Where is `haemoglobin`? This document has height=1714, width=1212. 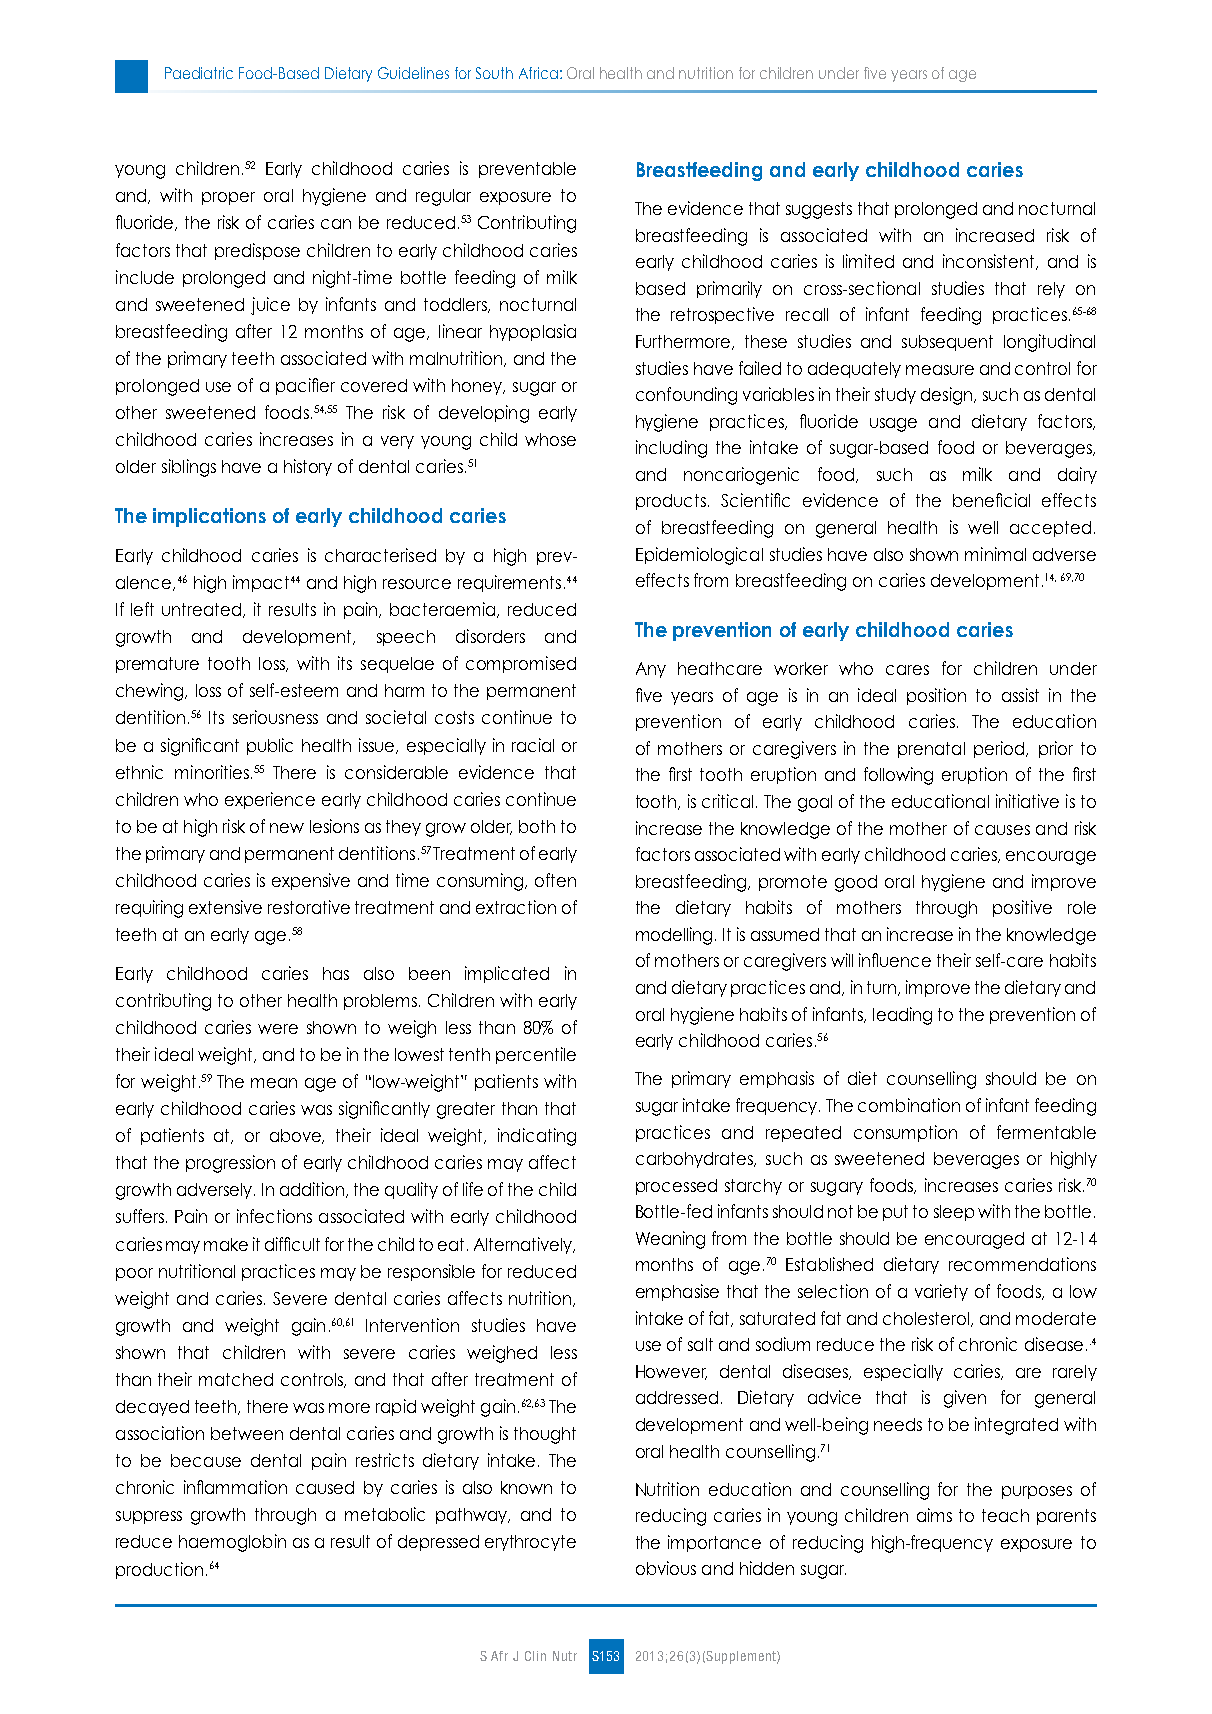 haemoglobin is located at coordinates (232, 1543).
